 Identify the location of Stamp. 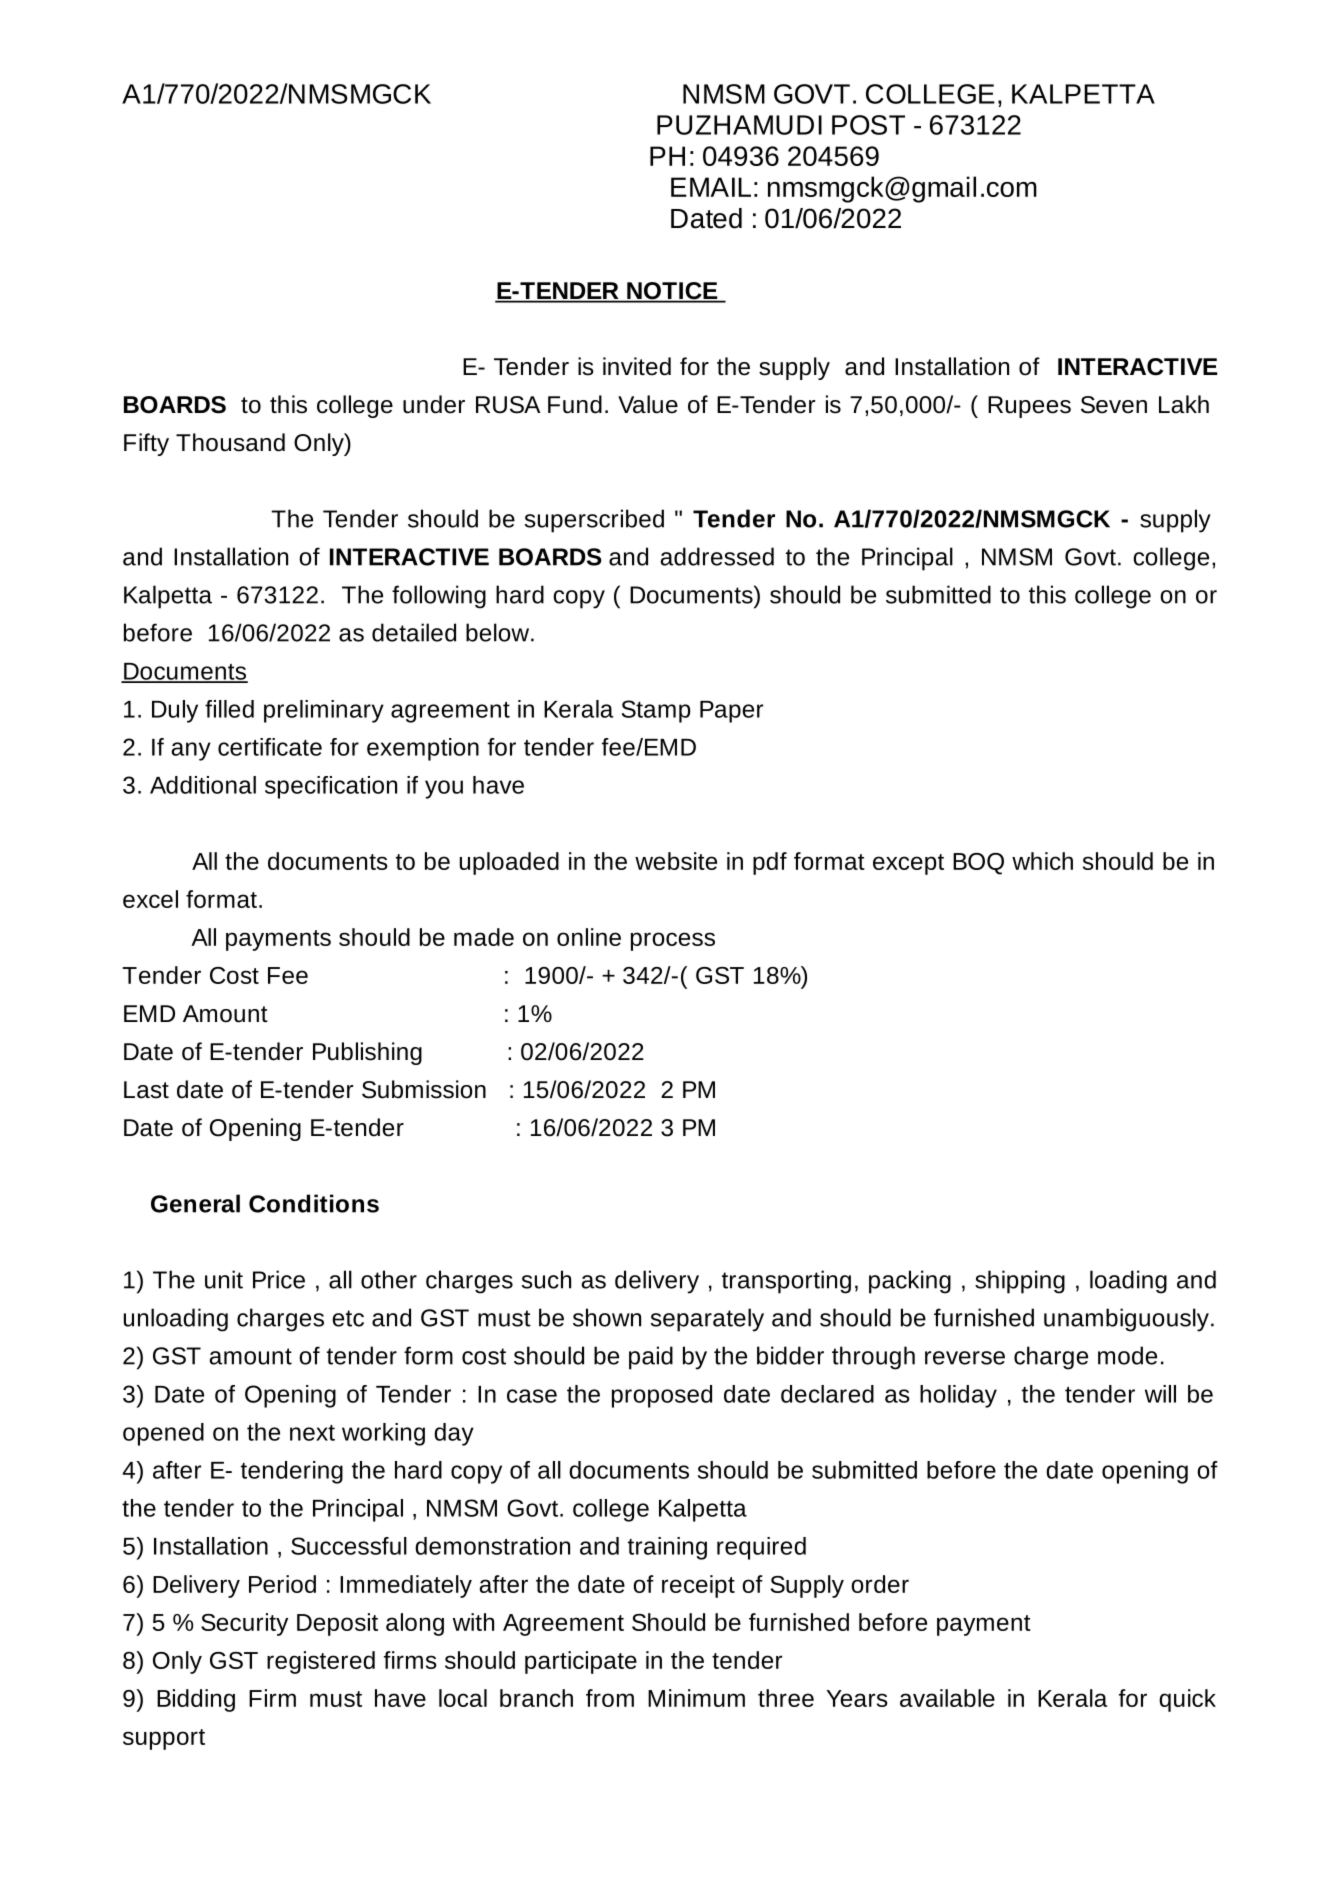
(656, 711).
